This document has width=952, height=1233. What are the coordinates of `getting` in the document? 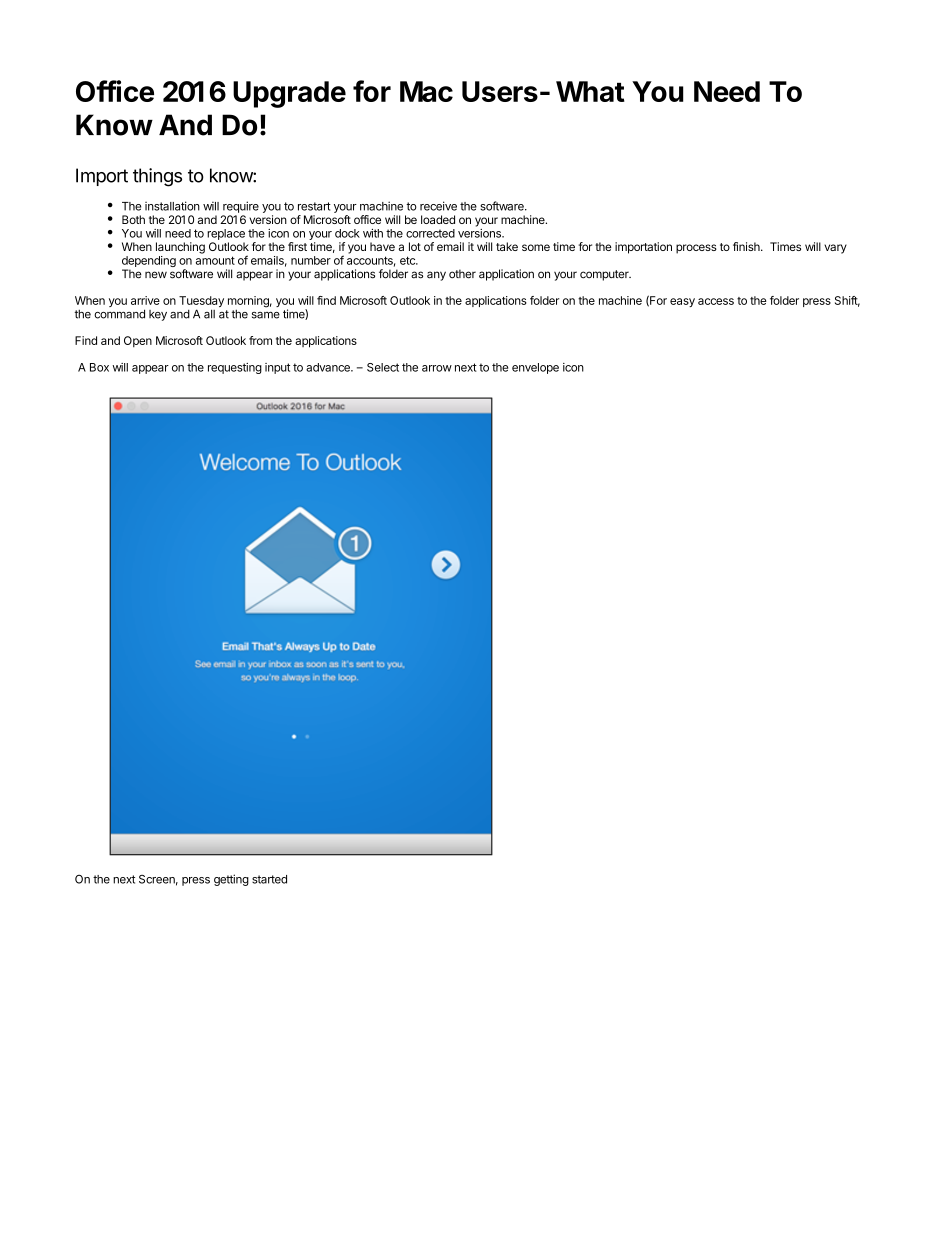 It's located at (231, 880).
